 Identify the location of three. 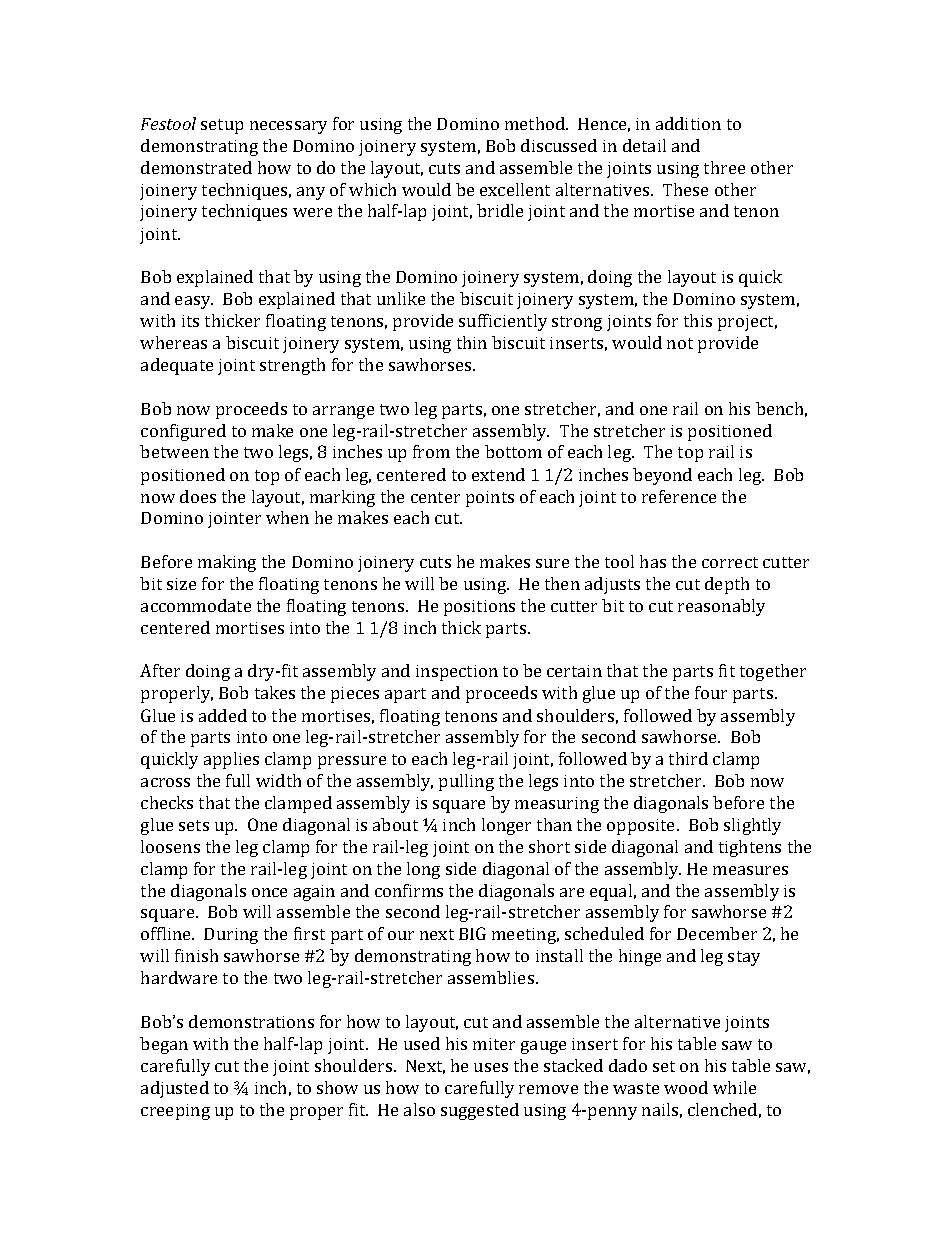
(724, 167).
